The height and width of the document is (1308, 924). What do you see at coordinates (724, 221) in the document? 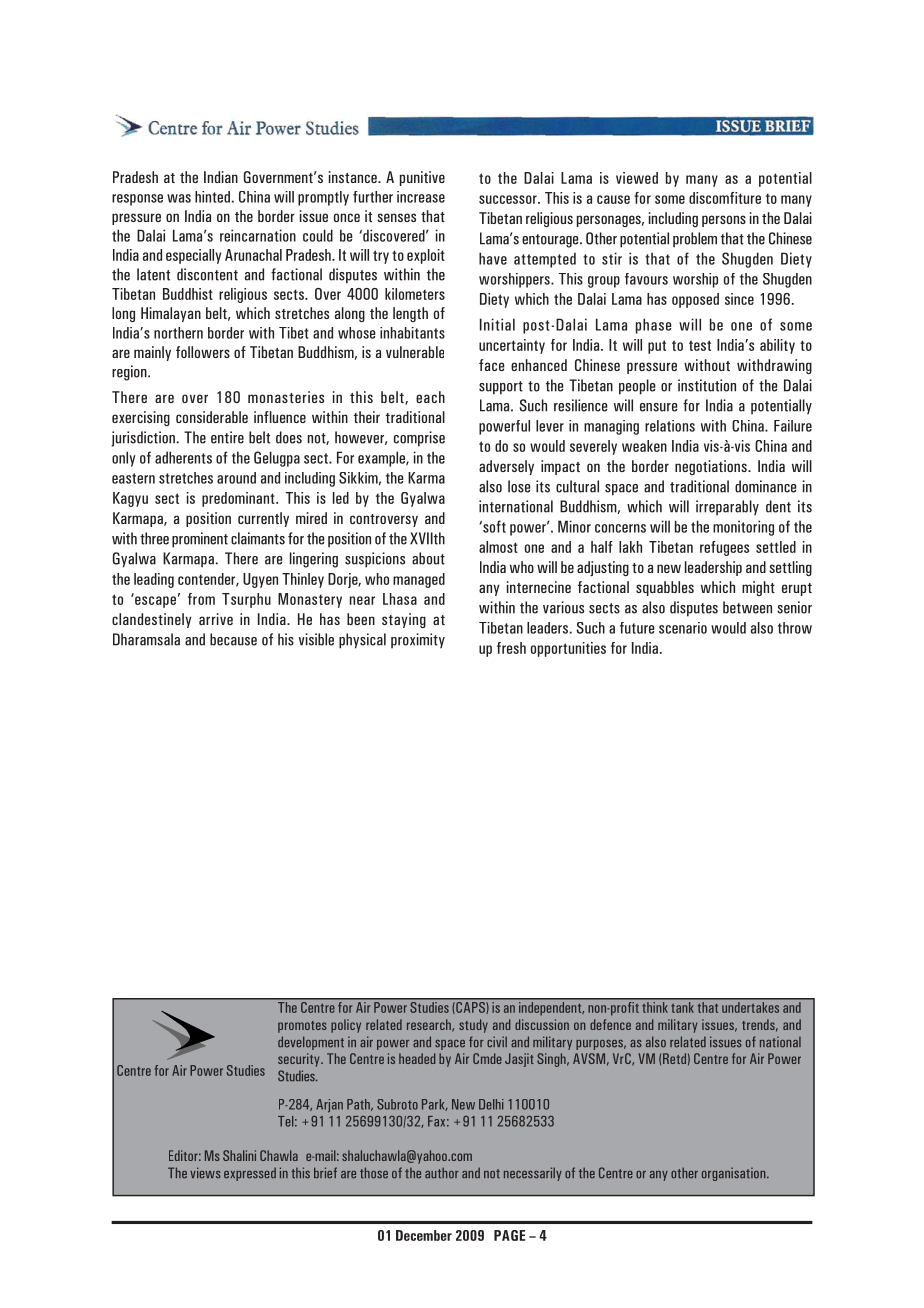
I see `persons` at bounding box center [724, 221].
